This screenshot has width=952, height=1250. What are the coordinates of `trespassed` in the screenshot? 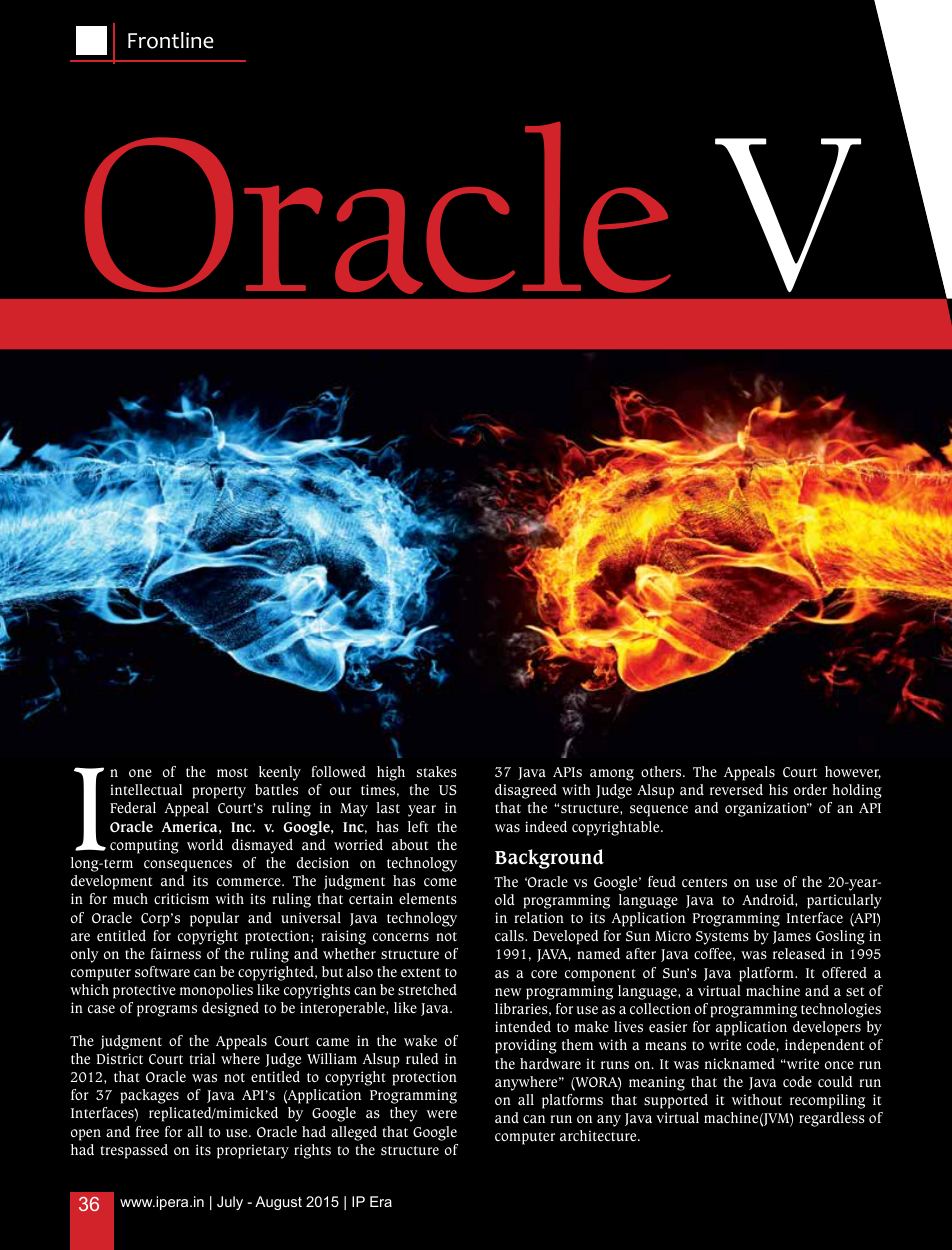 It's located at (134, 1151).
